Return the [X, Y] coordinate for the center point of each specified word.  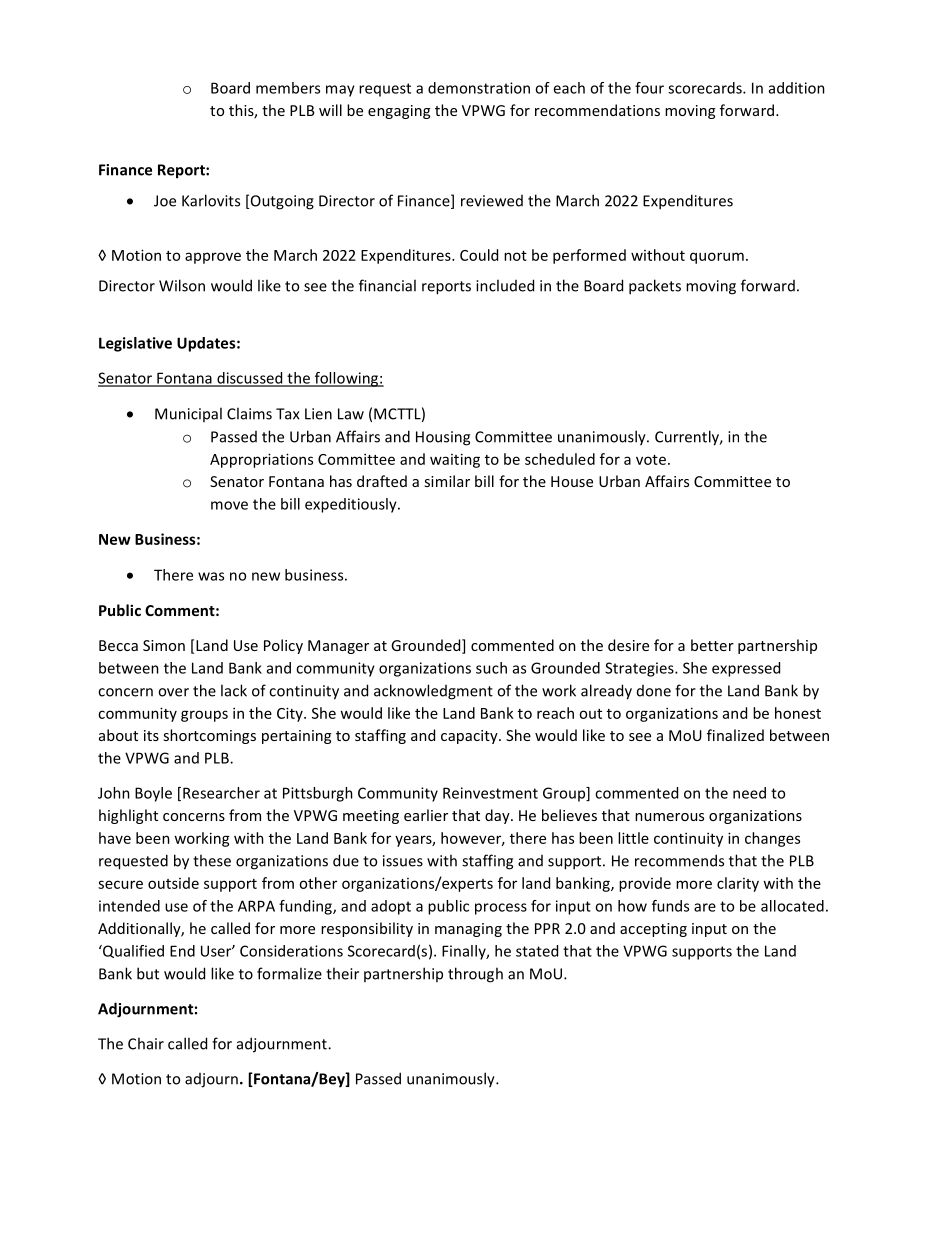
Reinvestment [490, 793]
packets [655, 287]
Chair [146, 1043]
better [712, 645]
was [211, 576]
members [288, 88]
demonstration [479, 88]
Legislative [135, 344]
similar [447, 481]
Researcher [221, 793]
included [505, 285]
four [649, 88]
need [749, 793]
